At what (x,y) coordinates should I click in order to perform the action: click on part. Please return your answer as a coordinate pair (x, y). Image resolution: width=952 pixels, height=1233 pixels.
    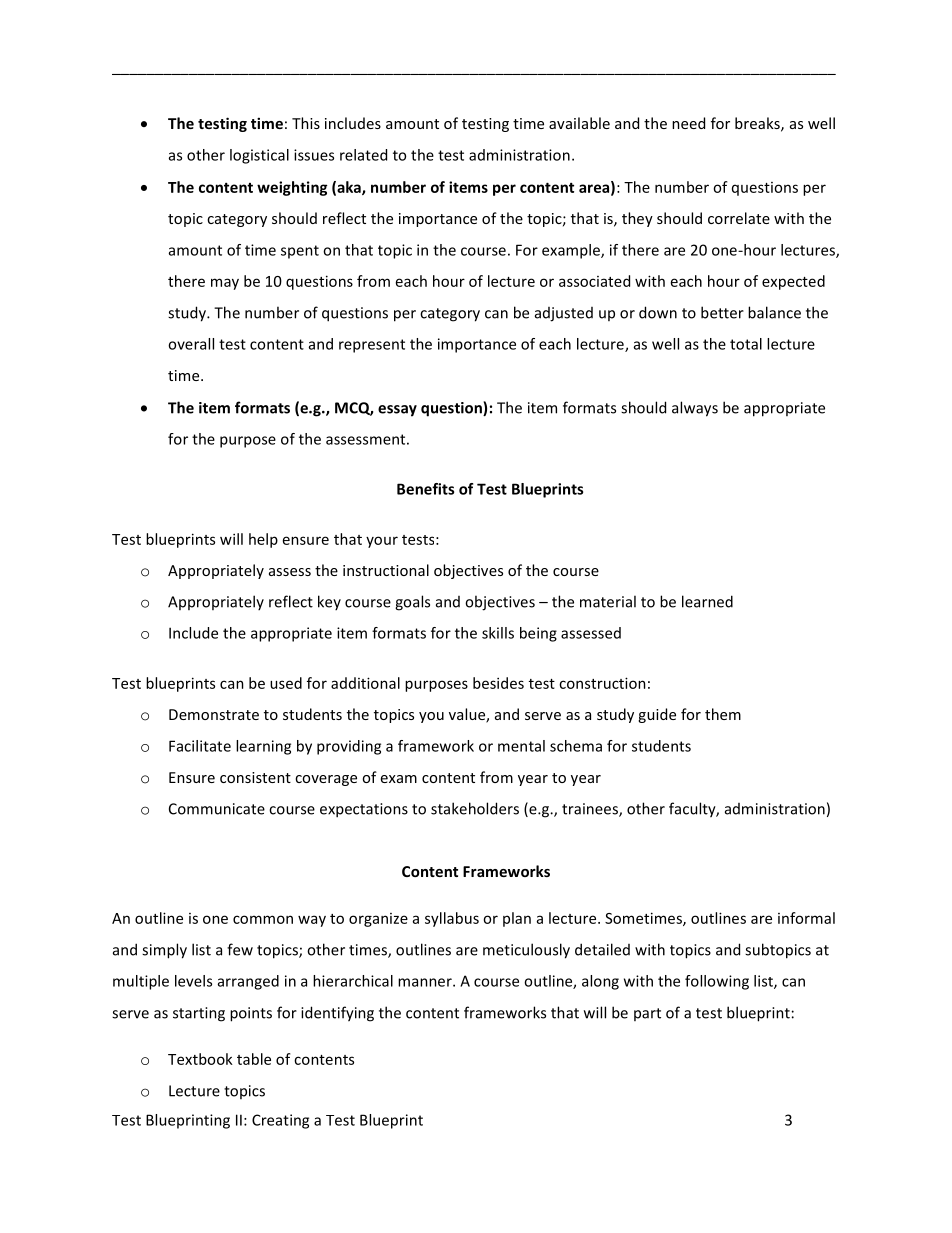
    Looking at the image, I should click on (647, 1014).
